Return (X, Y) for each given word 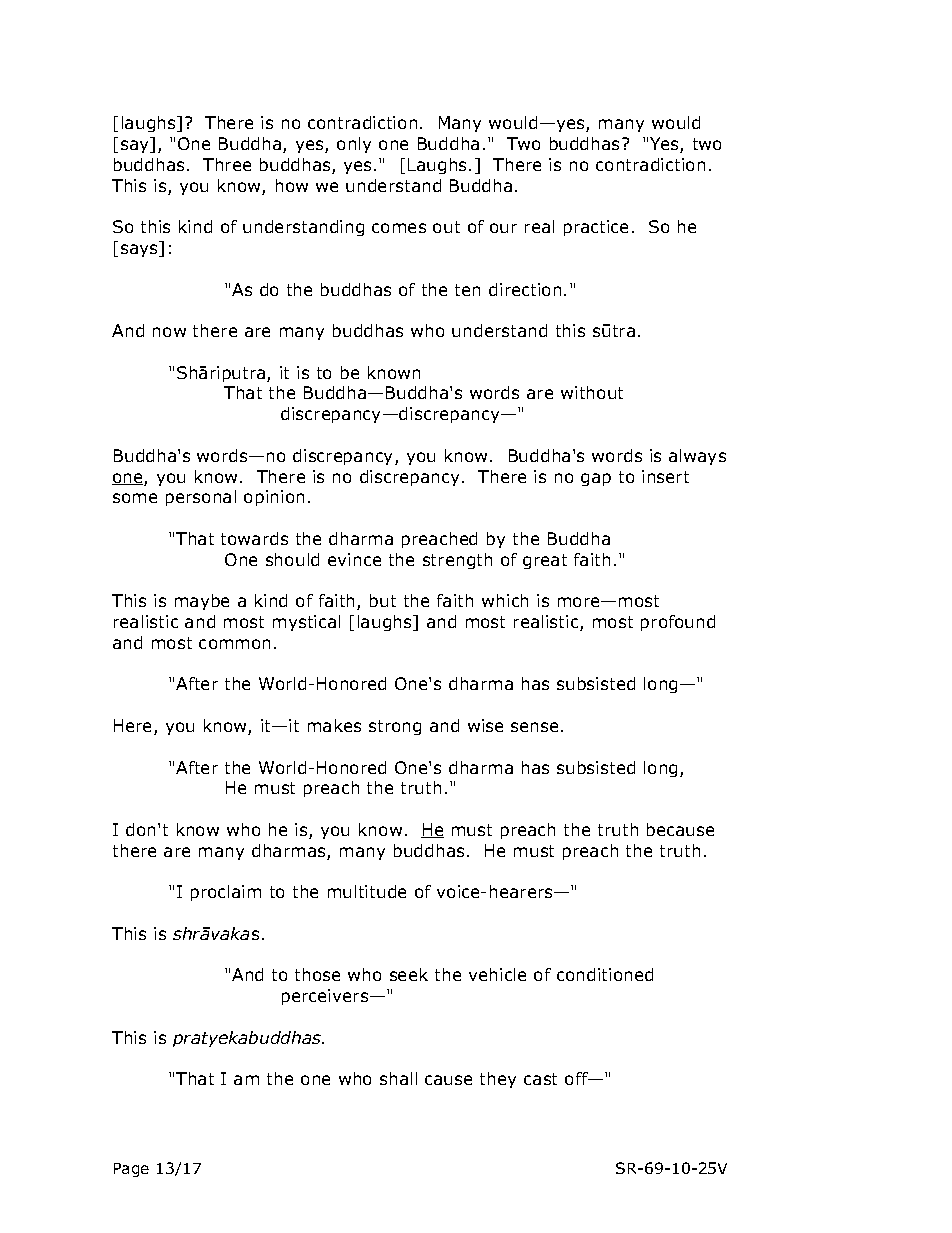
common (234, 644)
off (577, 1078)
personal (201, 498)
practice (596, 228)
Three (227, 164)
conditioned (605, 974)
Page (131, 1170)
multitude (367, 891)
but (383, 600)
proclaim (226, 893)
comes (399, 228)
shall (398, 1078)
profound (678, 623)
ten (467, 290)
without (592, 392)
